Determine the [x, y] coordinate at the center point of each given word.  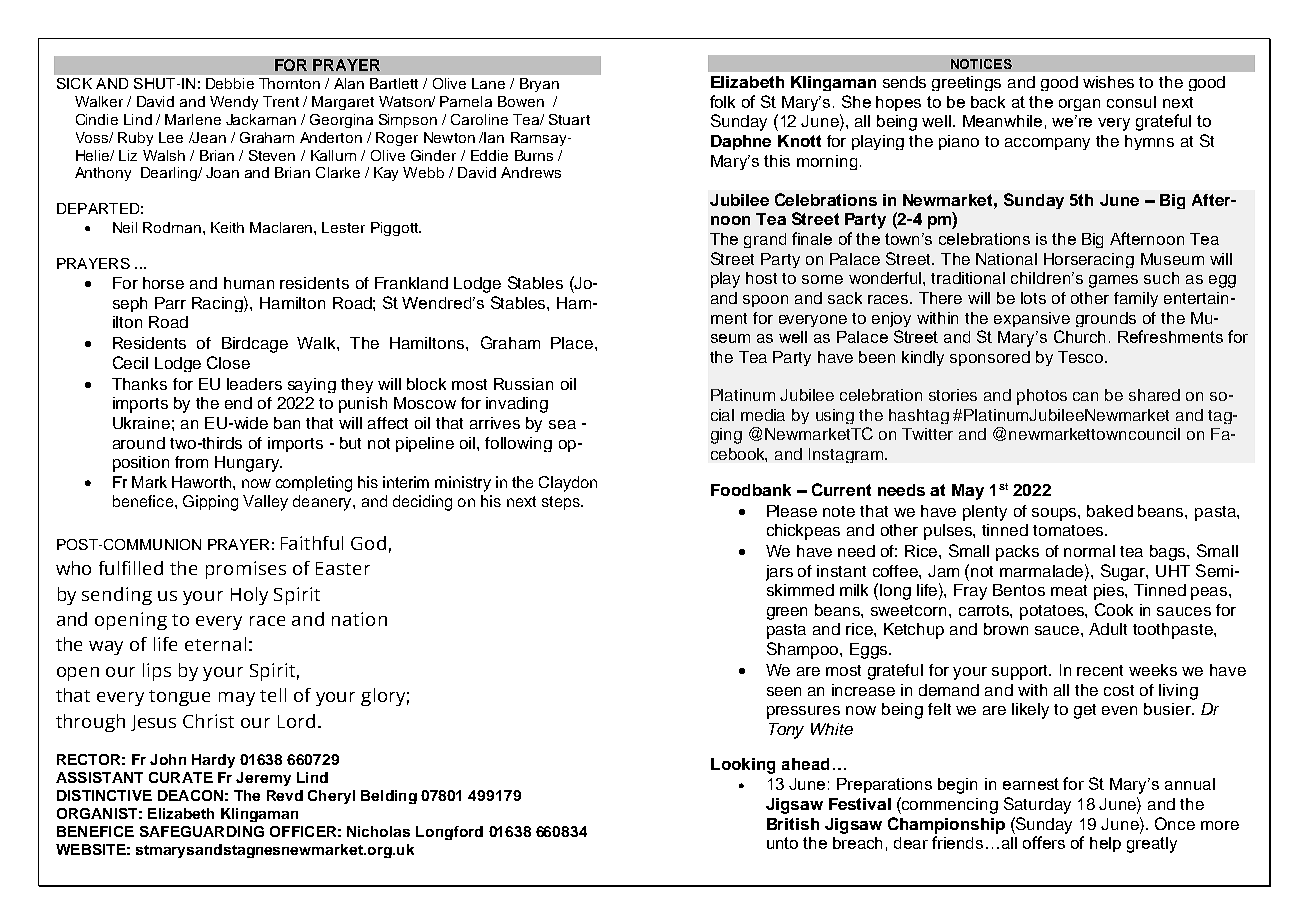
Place [572, 343]
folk [722, 101]
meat [1069, 590]
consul [1131, 102]
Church [1079, 336]
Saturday [1037, 805]
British [793, 824]
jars [779, 573]
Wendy [234, 103]
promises [246, 570]
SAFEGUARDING [202, 831]
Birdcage [255, 345]
